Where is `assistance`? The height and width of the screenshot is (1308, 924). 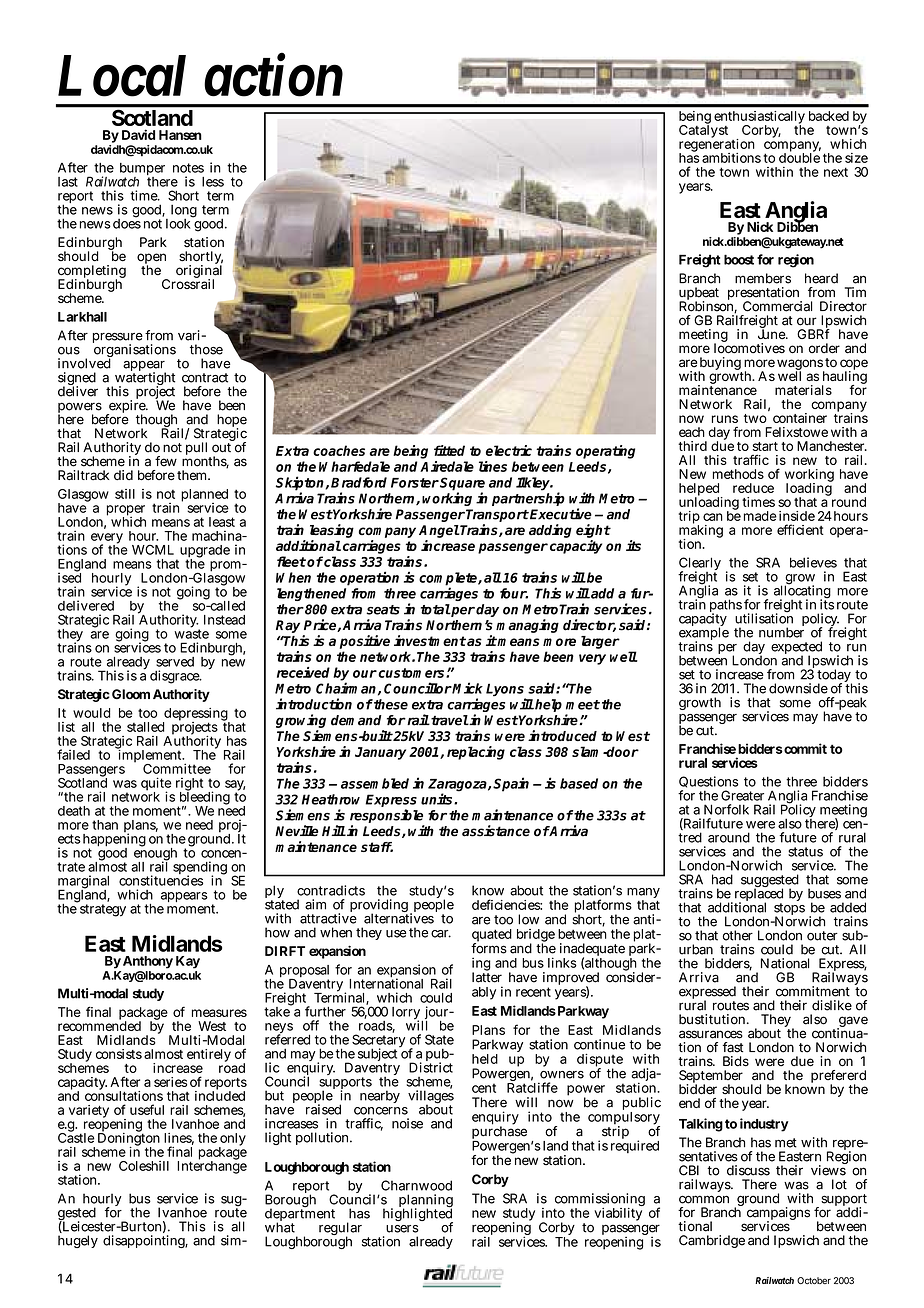 assistance is located at coordinates (496, 831).
